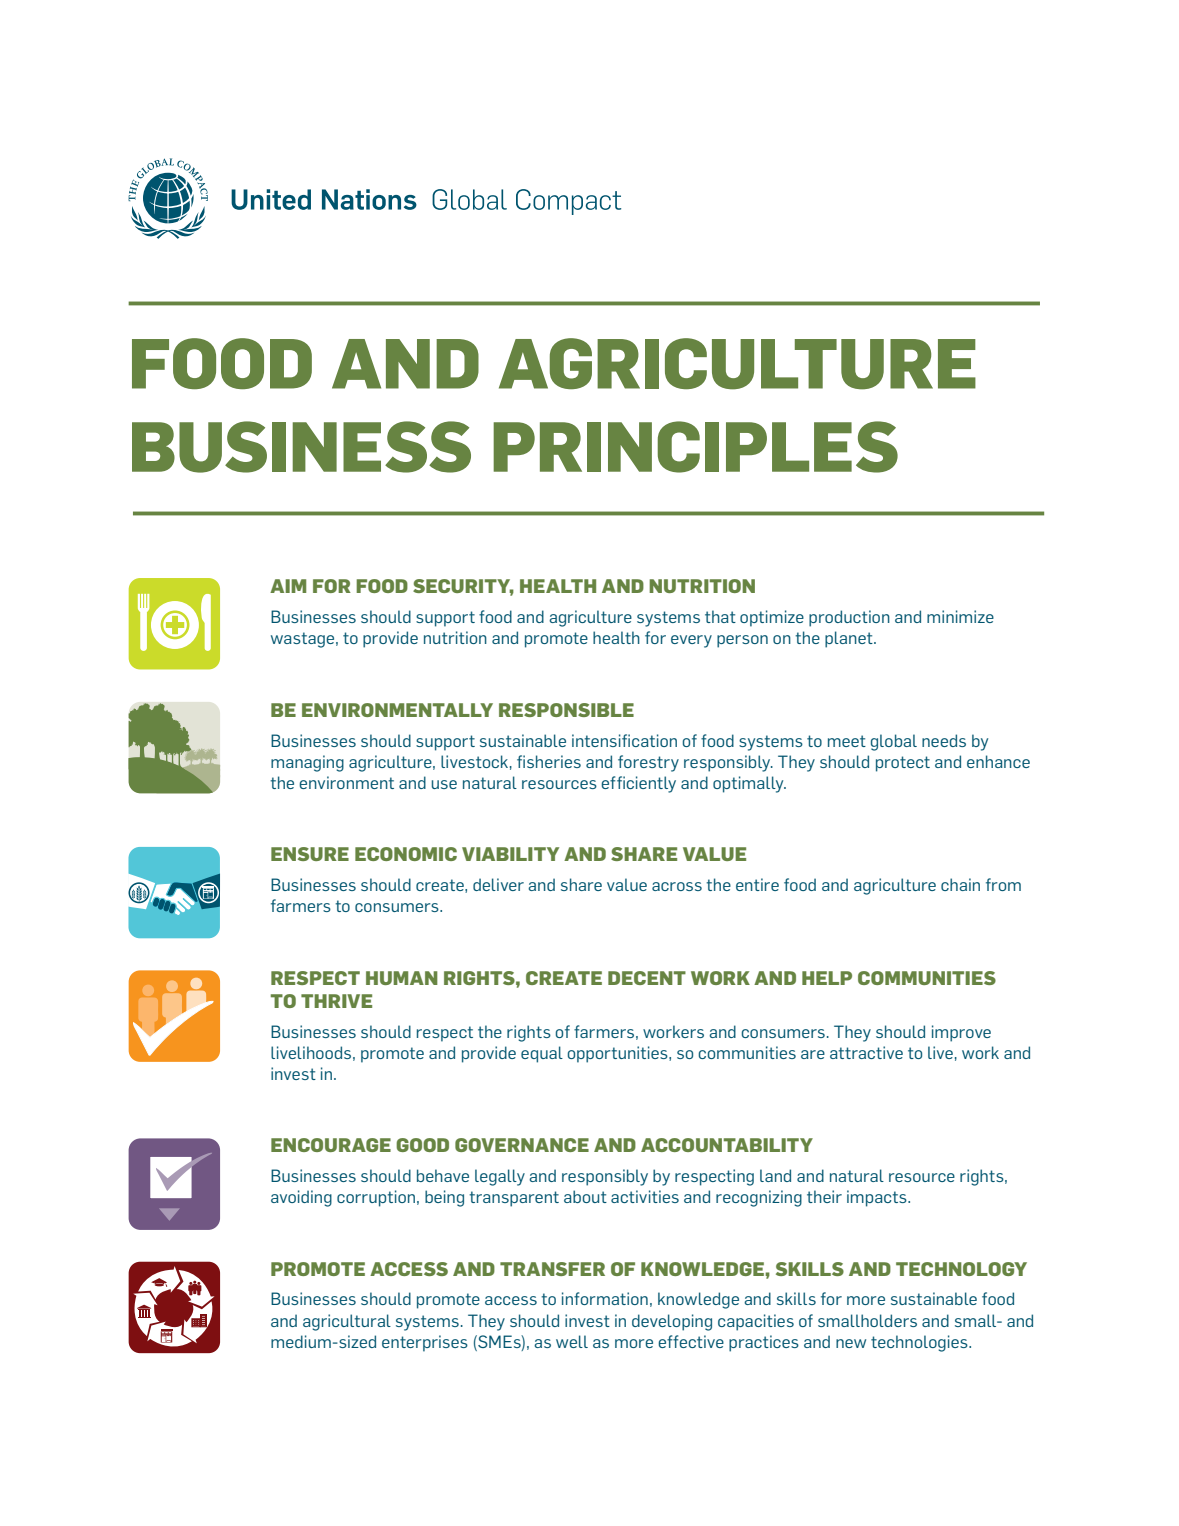  Describe the element at coordinates (672, 1322) in the page. I see `developing` at that location.
